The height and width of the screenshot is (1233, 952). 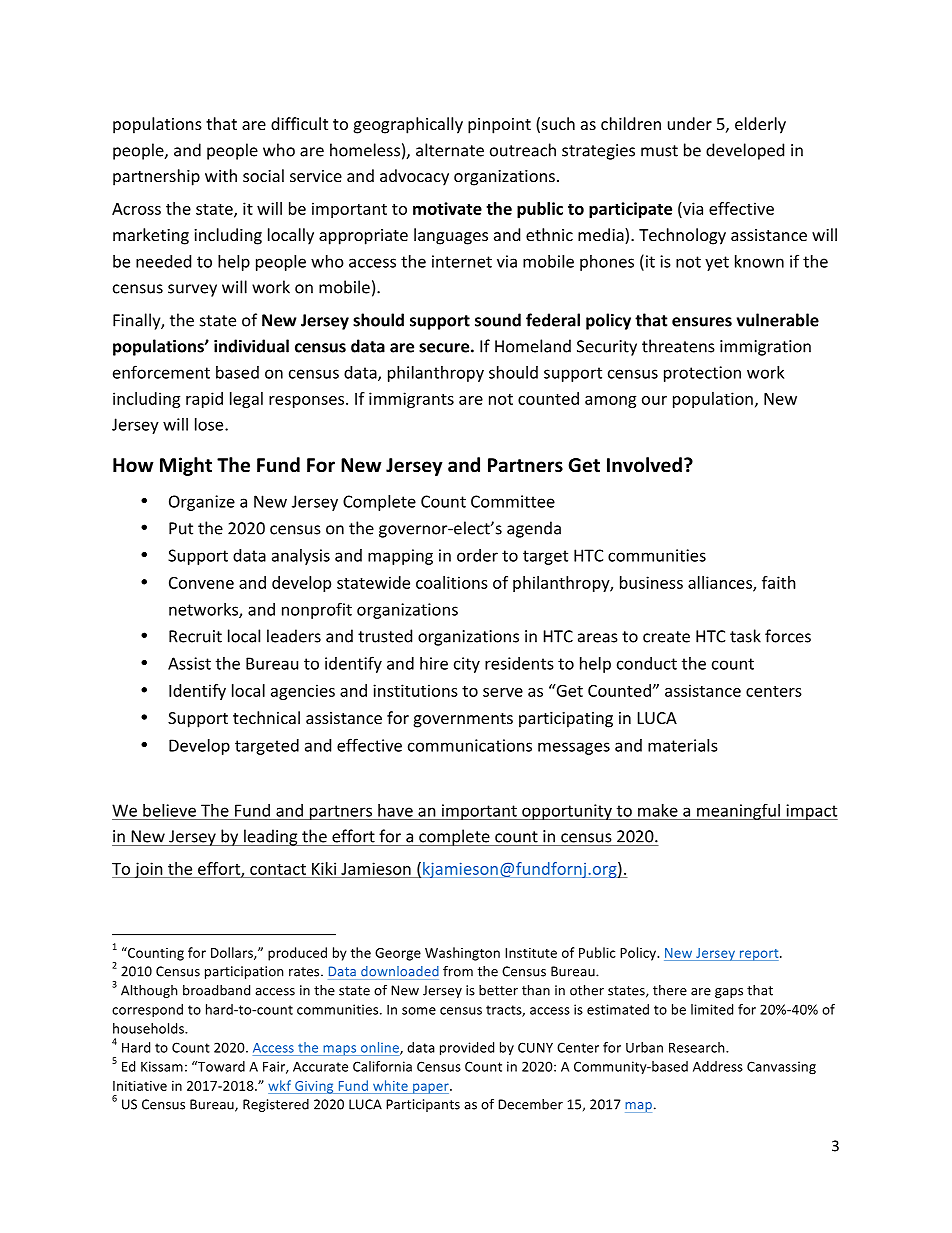 What do you see at coordinates (450, 150) in the screenshot?
I see `alternate` at bounding box center [450, 150].
